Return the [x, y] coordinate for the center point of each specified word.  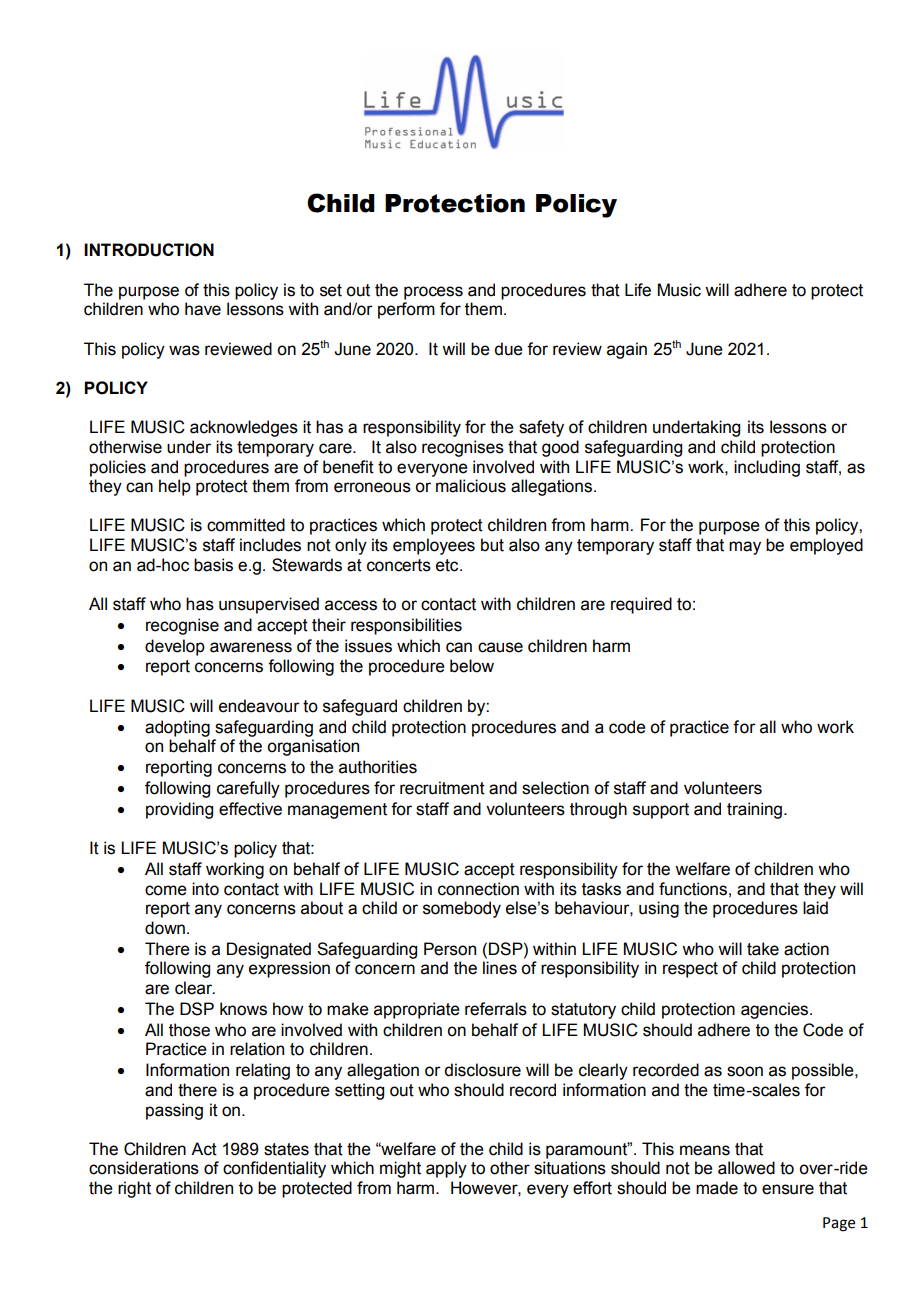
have [203, 309]
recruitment [442, 788]
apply [446, 1169]
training [754, 810]
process [433, 293]
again [627, 350]
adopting [177, 728]
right [134, 1189]
